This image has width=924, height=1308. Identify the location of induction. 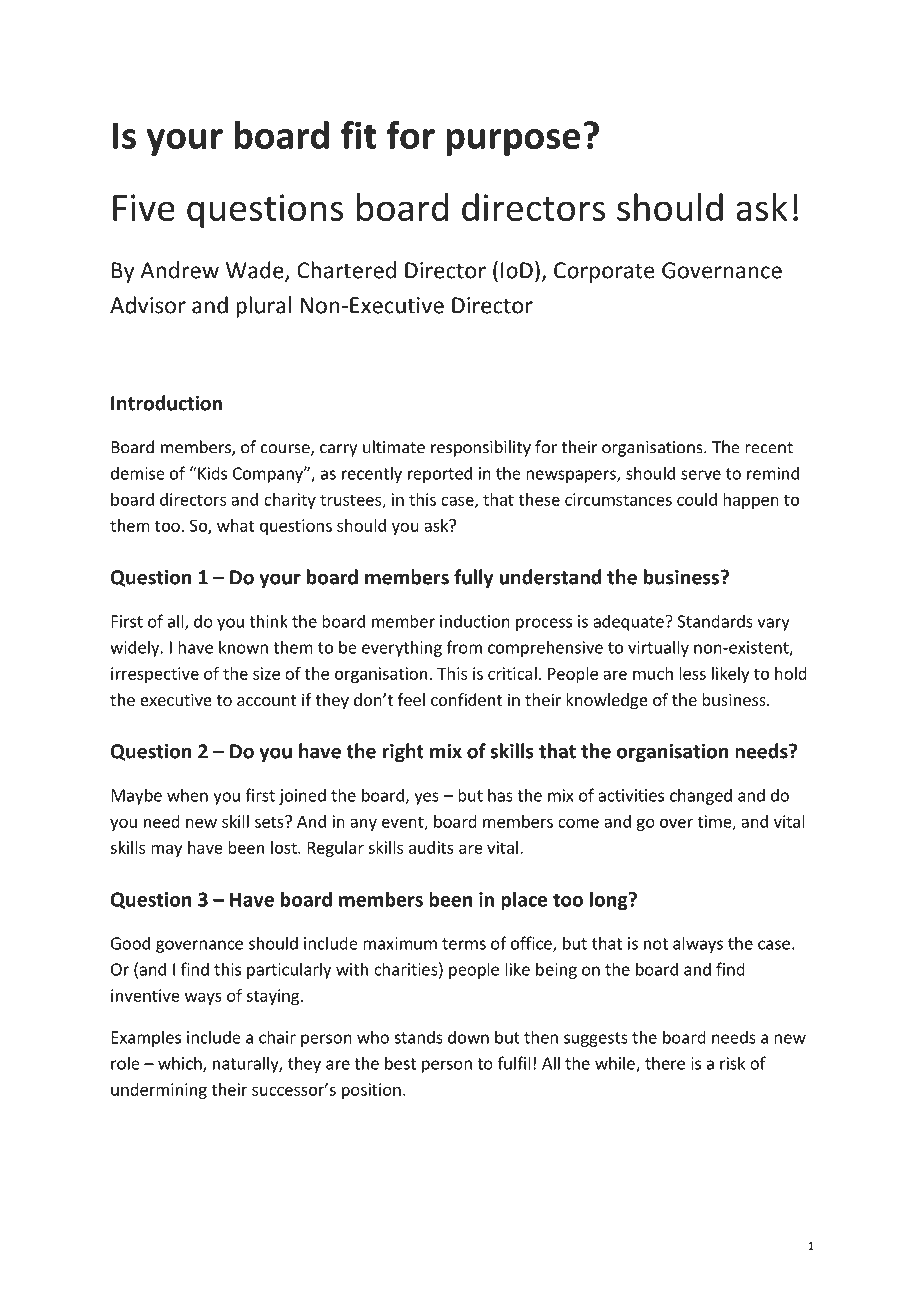
(475, 621).
